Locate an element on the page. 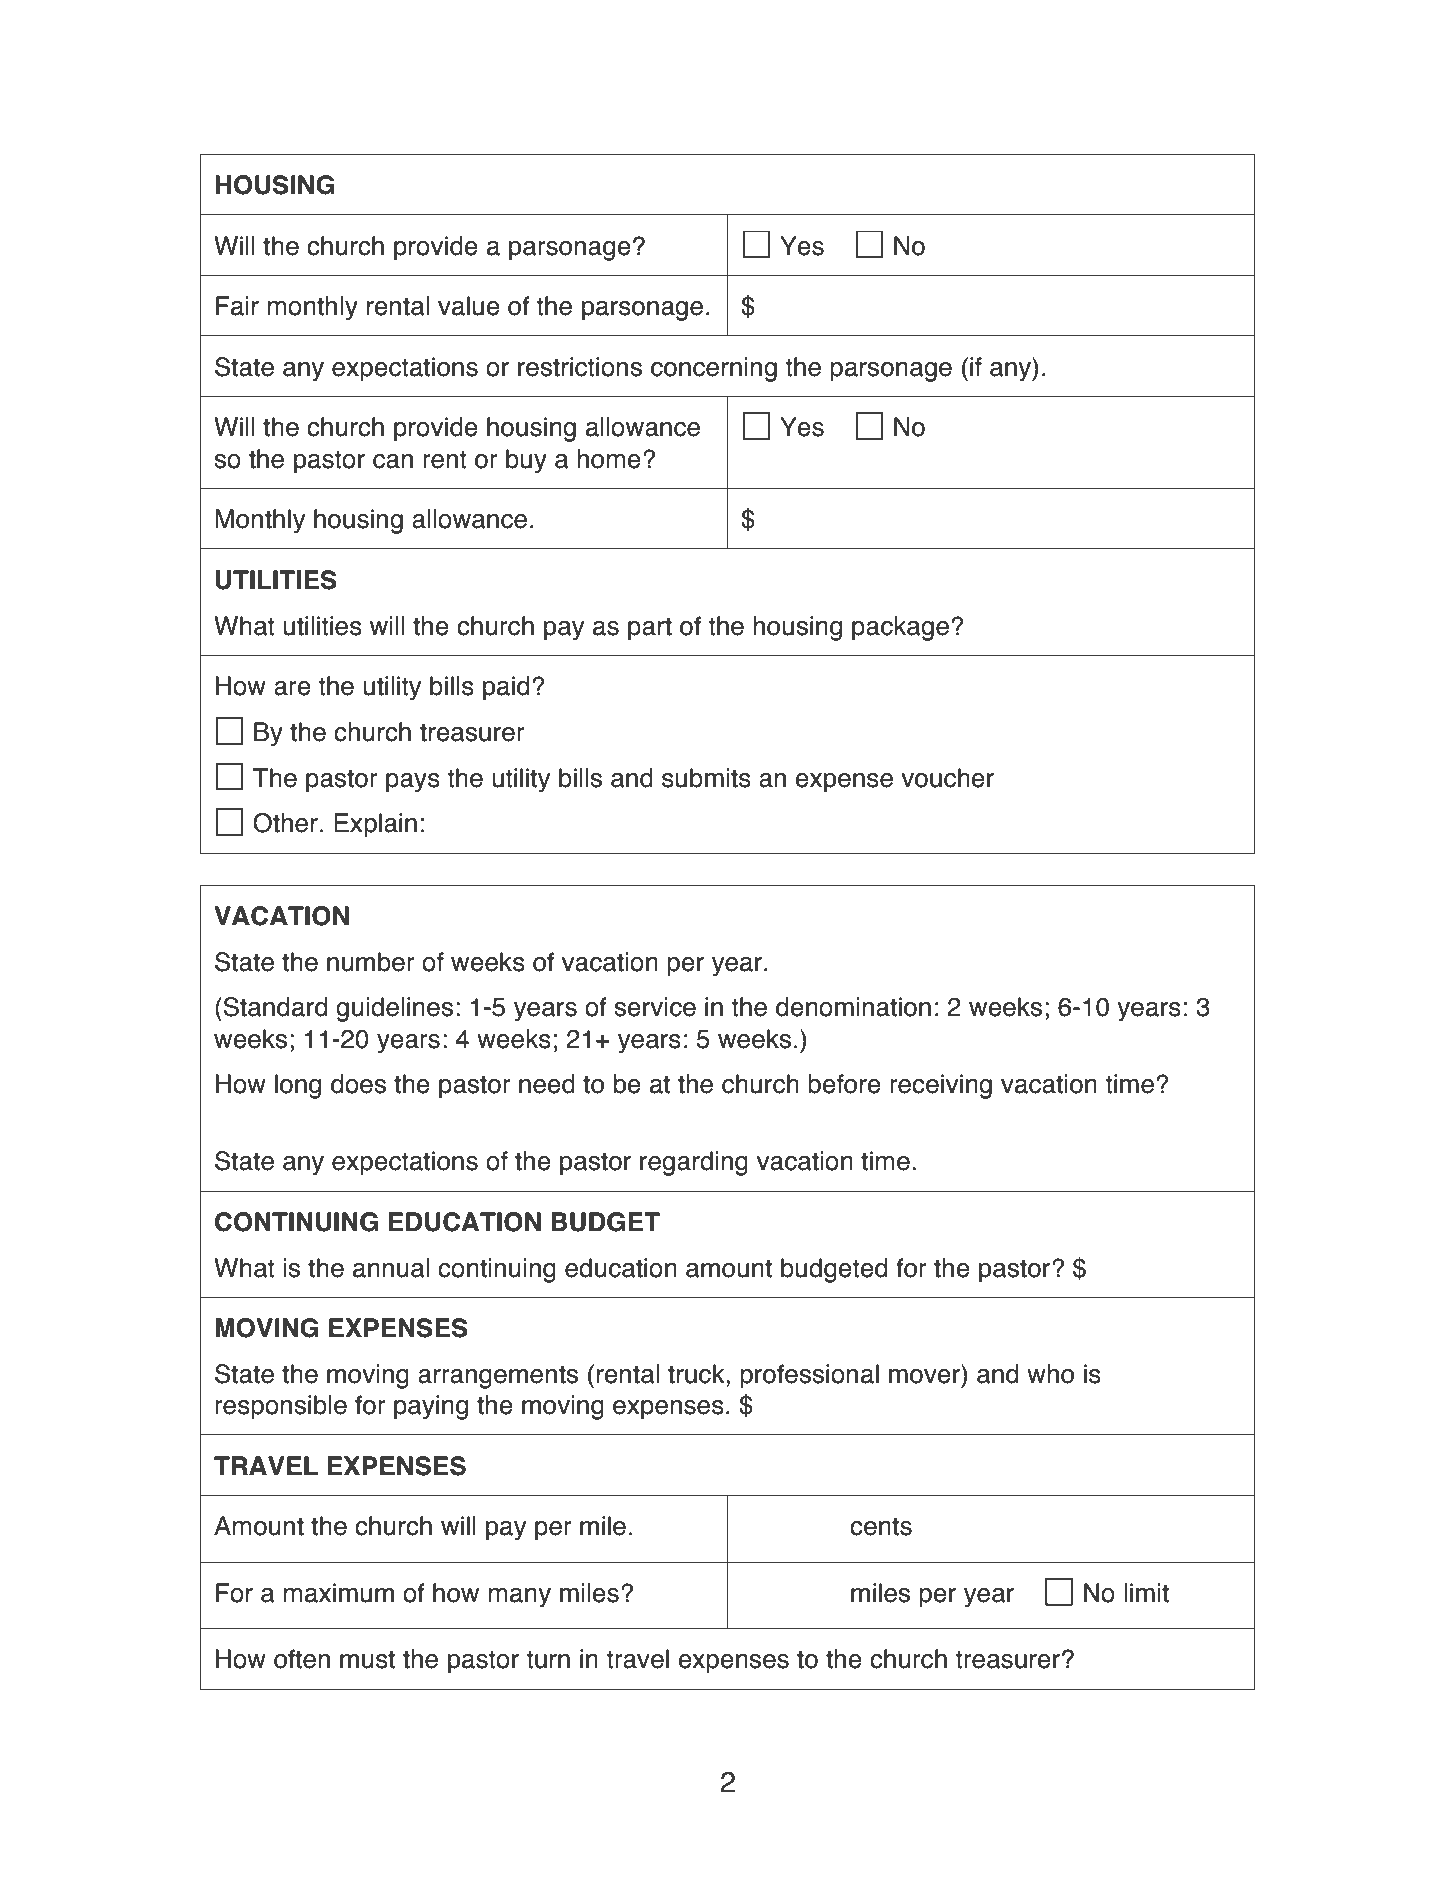  Fair is located at coordinates (237, 306).
